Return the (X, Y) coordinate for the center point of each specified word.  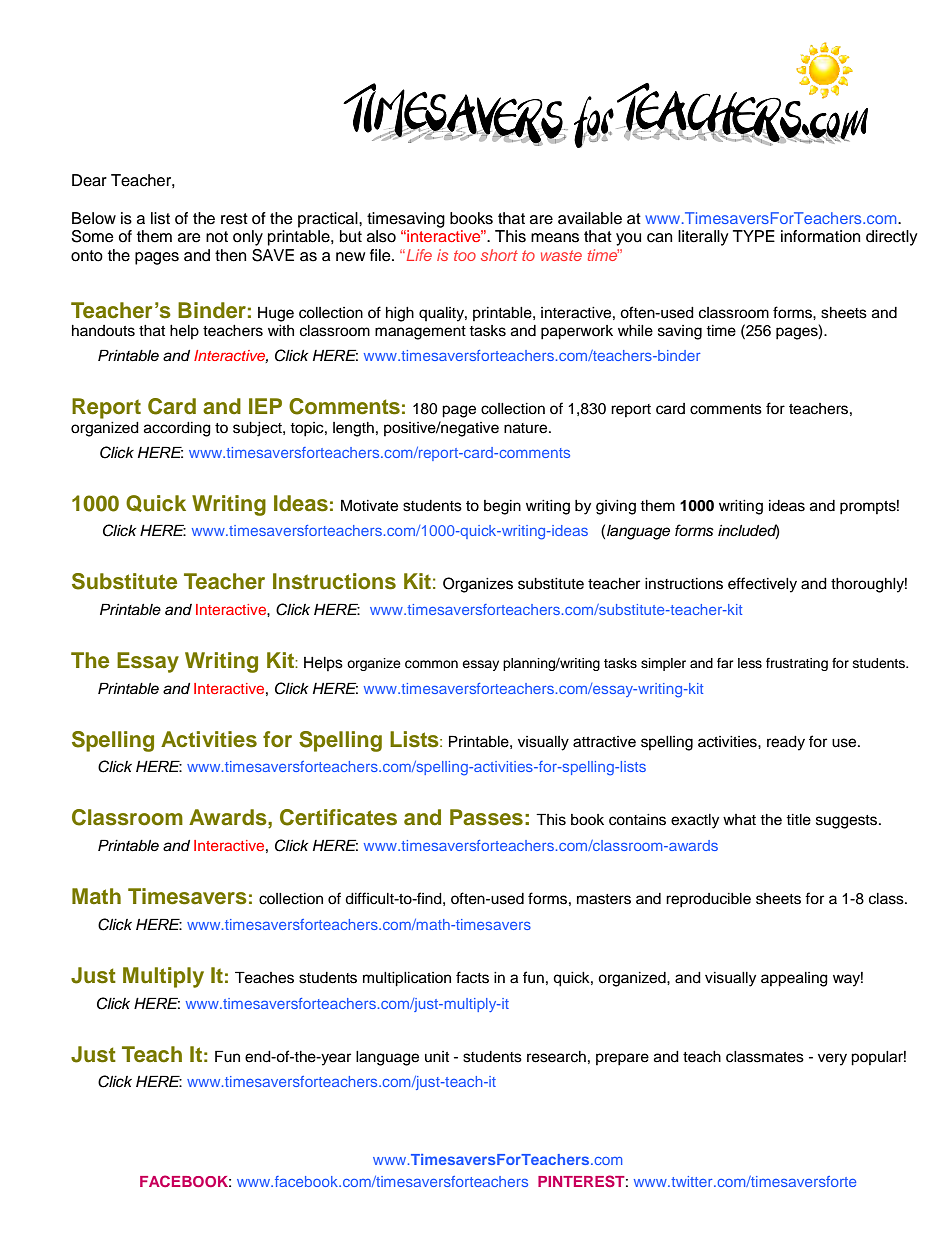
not (217, 237)
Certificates (338, 817)
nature (527, 428)
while (635, 331)
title (798, 820)
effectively (762, 585)
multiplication (407, 979)
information (820, 236)
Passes (486, 817)
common (431, 664)
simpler (663, 664)
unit (437, 1056)
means (555, 238)
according (177, 429)
